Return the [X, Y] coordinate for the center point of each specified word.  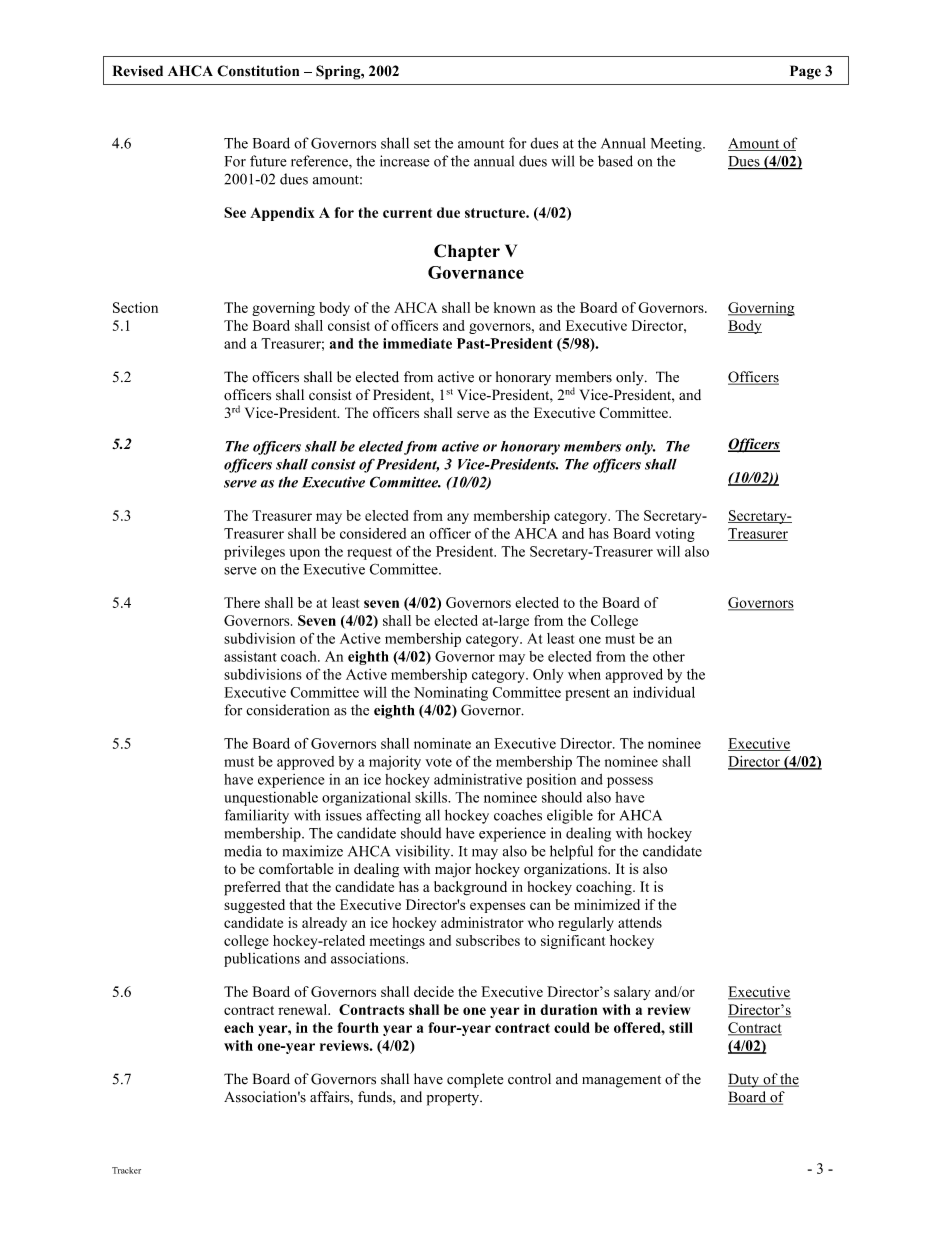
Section [135, 307]
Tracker [126, 1170]
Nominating [451, 693]
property [454, 1099]
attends [640, 922]
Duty [744, 1080]
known [515, 307]
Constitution [258, 71]
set [422, 144]
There [242, 602]
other [669, 656]
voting [675, 535]
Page [805, 72]
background [470, 888]
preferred [252, 888]
